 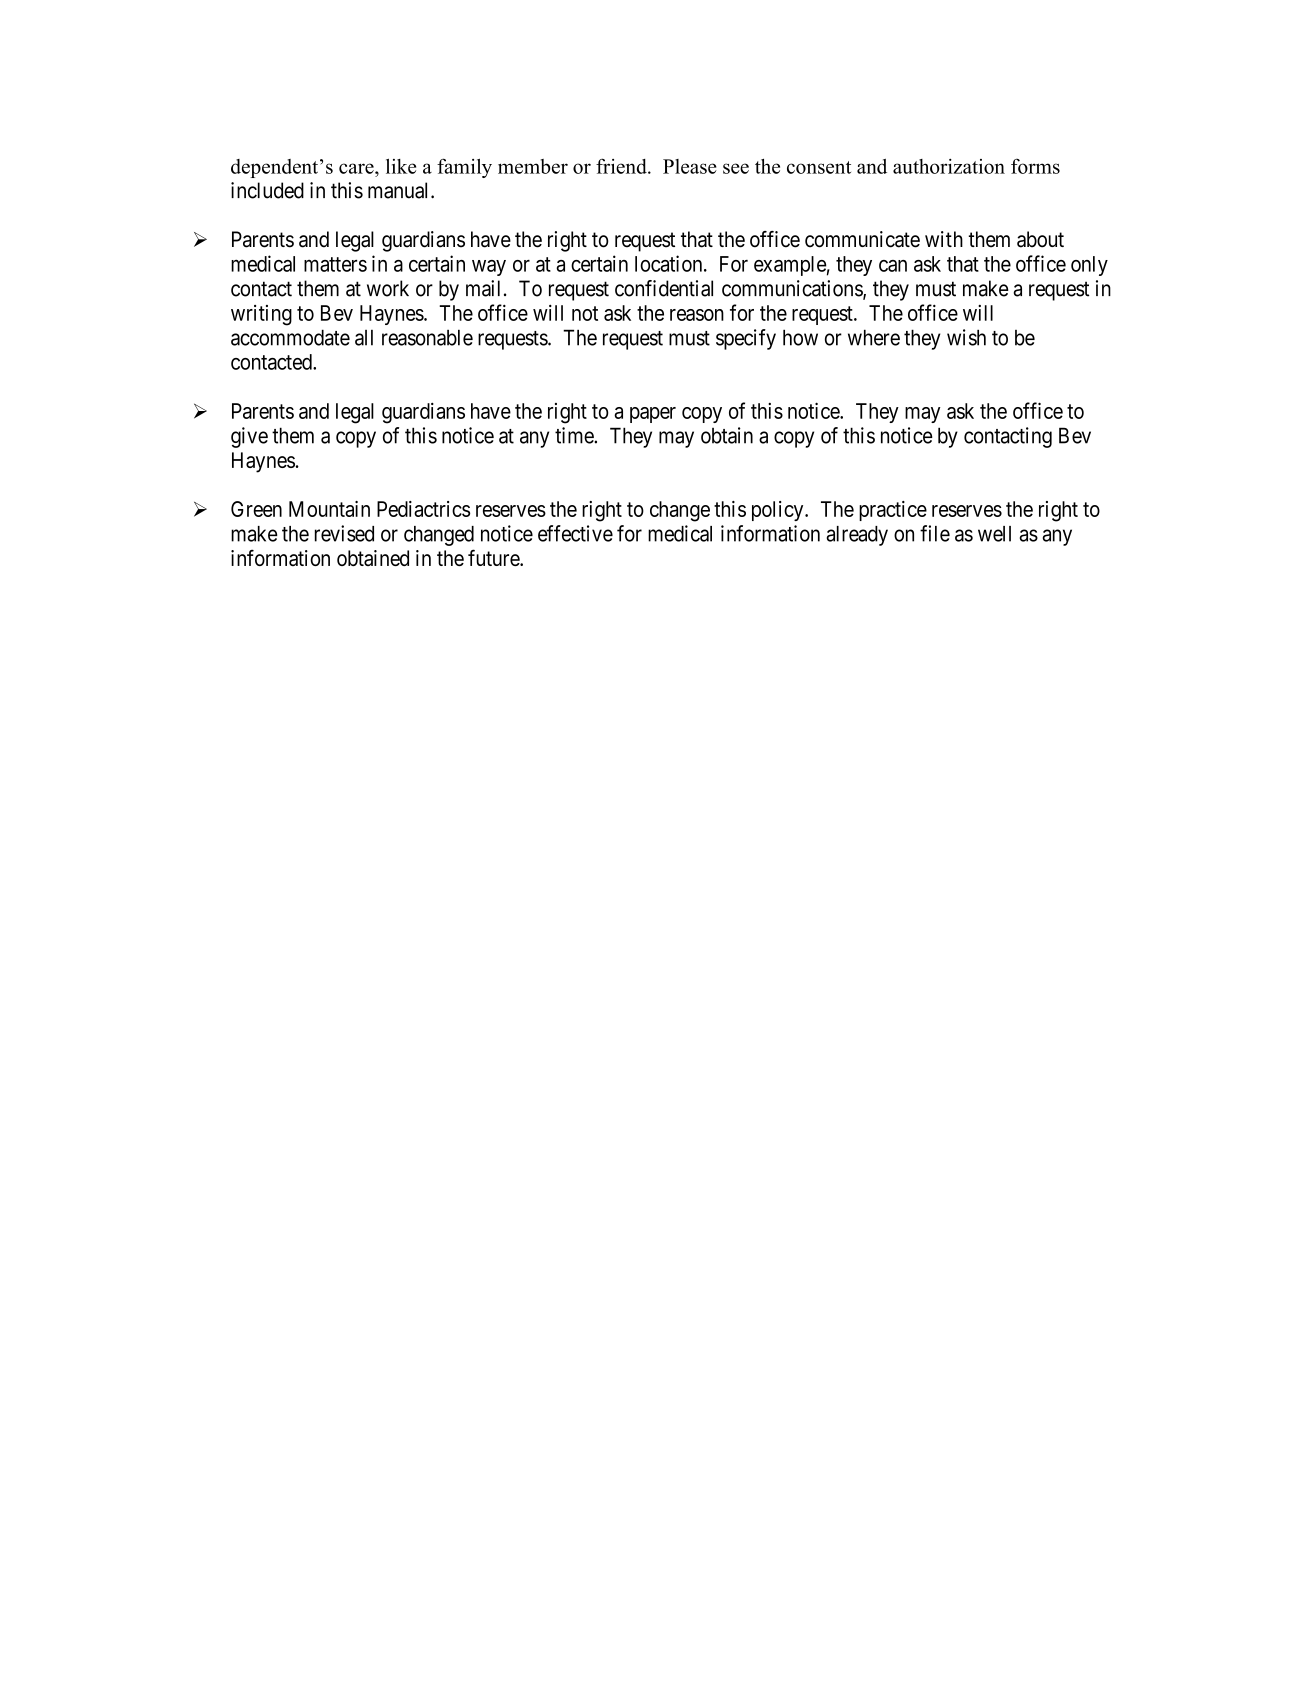 I want to click on well, so click(x=994, y=534).
